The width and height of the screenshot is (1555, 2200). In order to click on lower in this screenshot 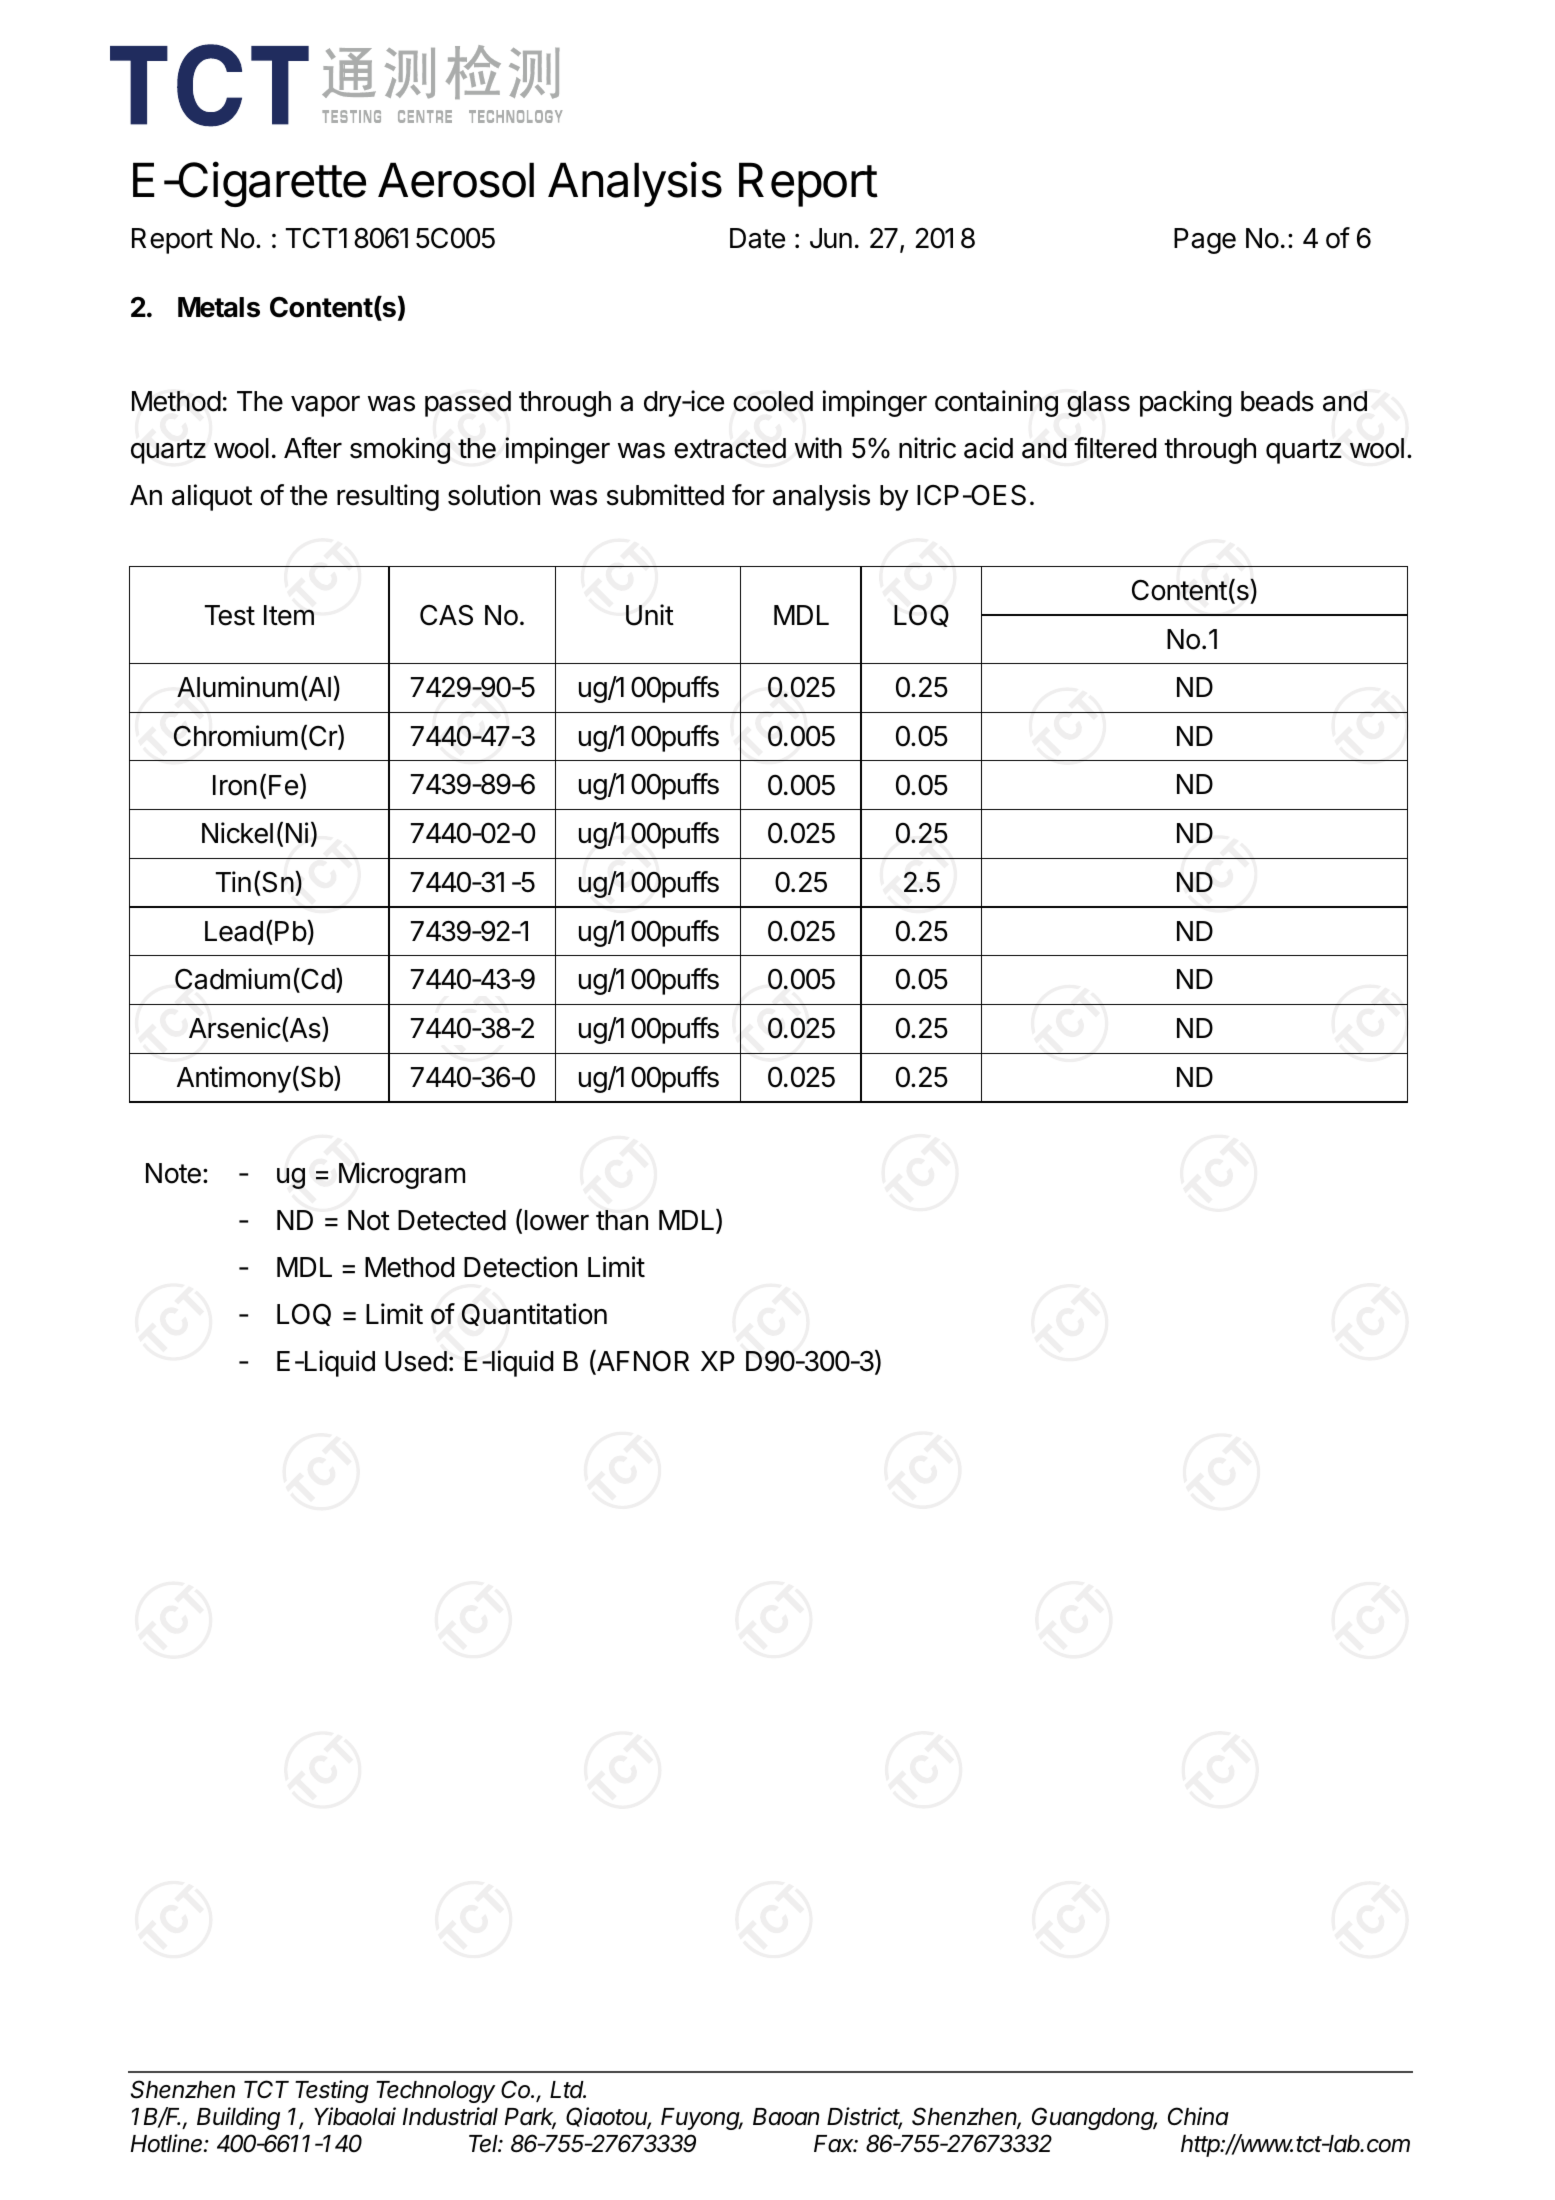, I will do `click(557, 1220)`.
